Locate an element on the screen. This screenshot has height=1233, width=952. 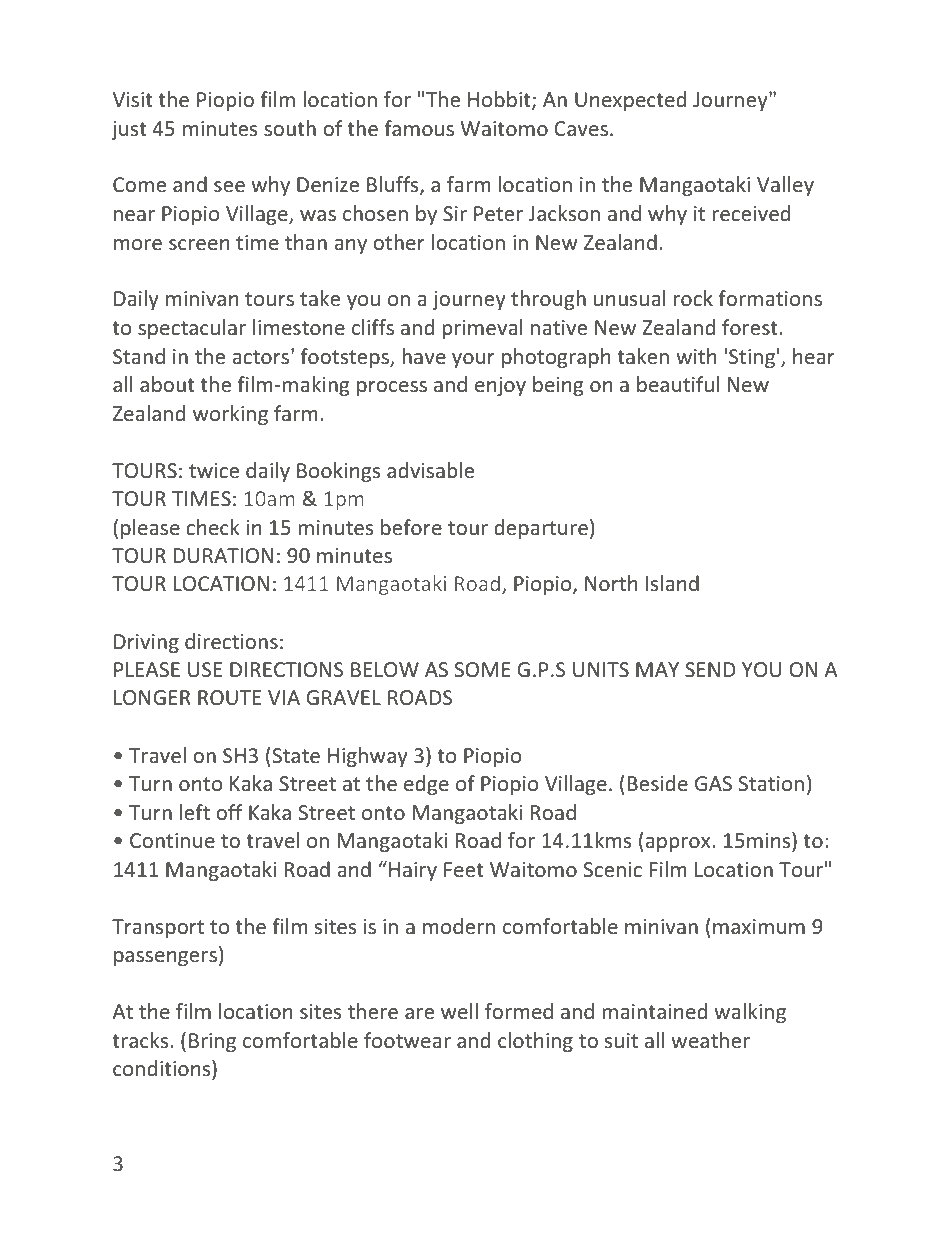
advisable is located at coordinates (430, 470).
